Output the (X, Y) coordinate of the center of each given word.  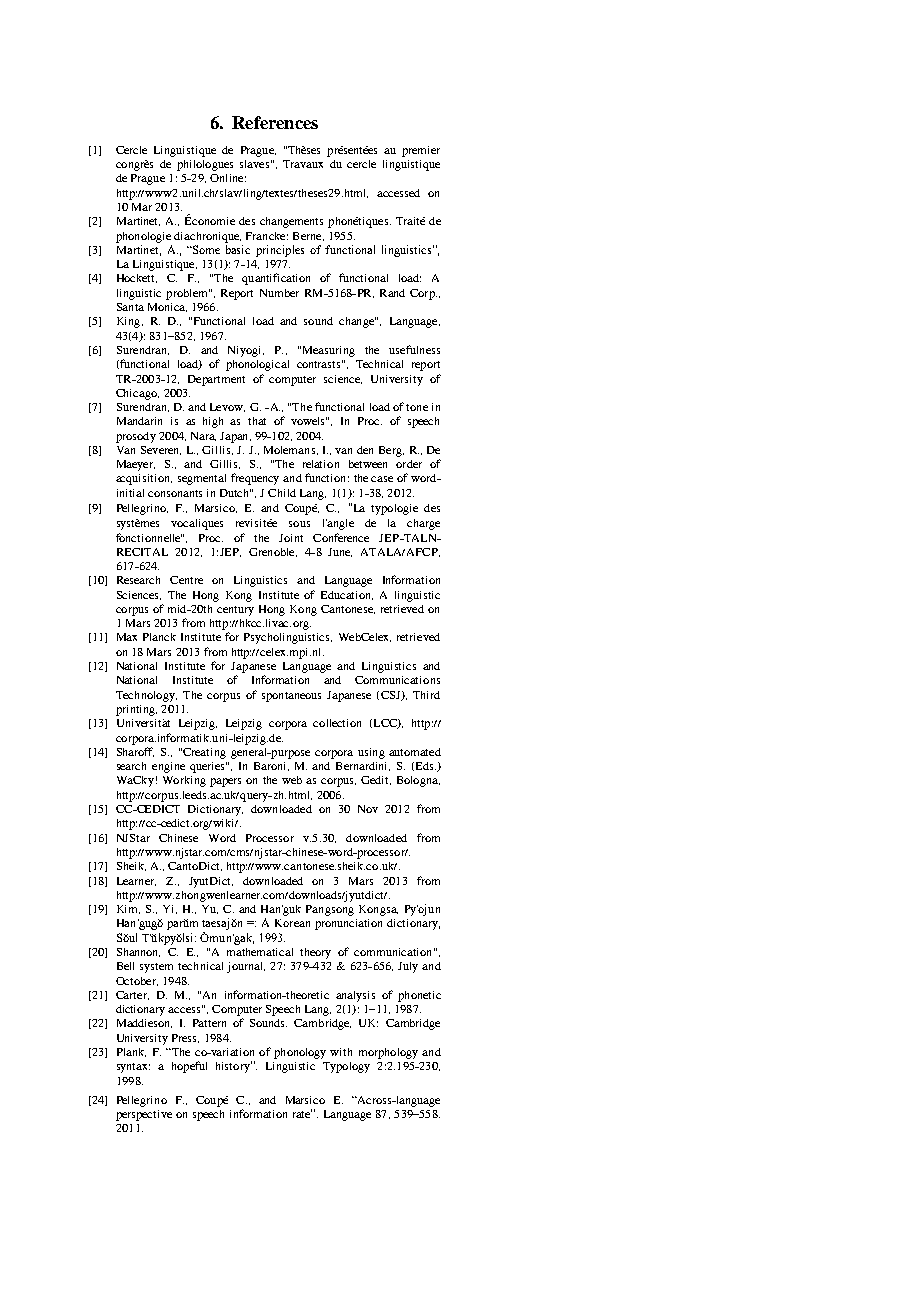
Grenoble (273, 552)
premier (421, 151)
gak (243, 939)
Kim (128, 909)
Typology (346, 1067)
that (257, 421)
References (275, 122)
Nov (368, 809)
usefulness (414, 349)
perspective (144, 1115)
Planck (159, 637)
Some (205, 249)
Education (347, 595)
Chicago (137, 394)
